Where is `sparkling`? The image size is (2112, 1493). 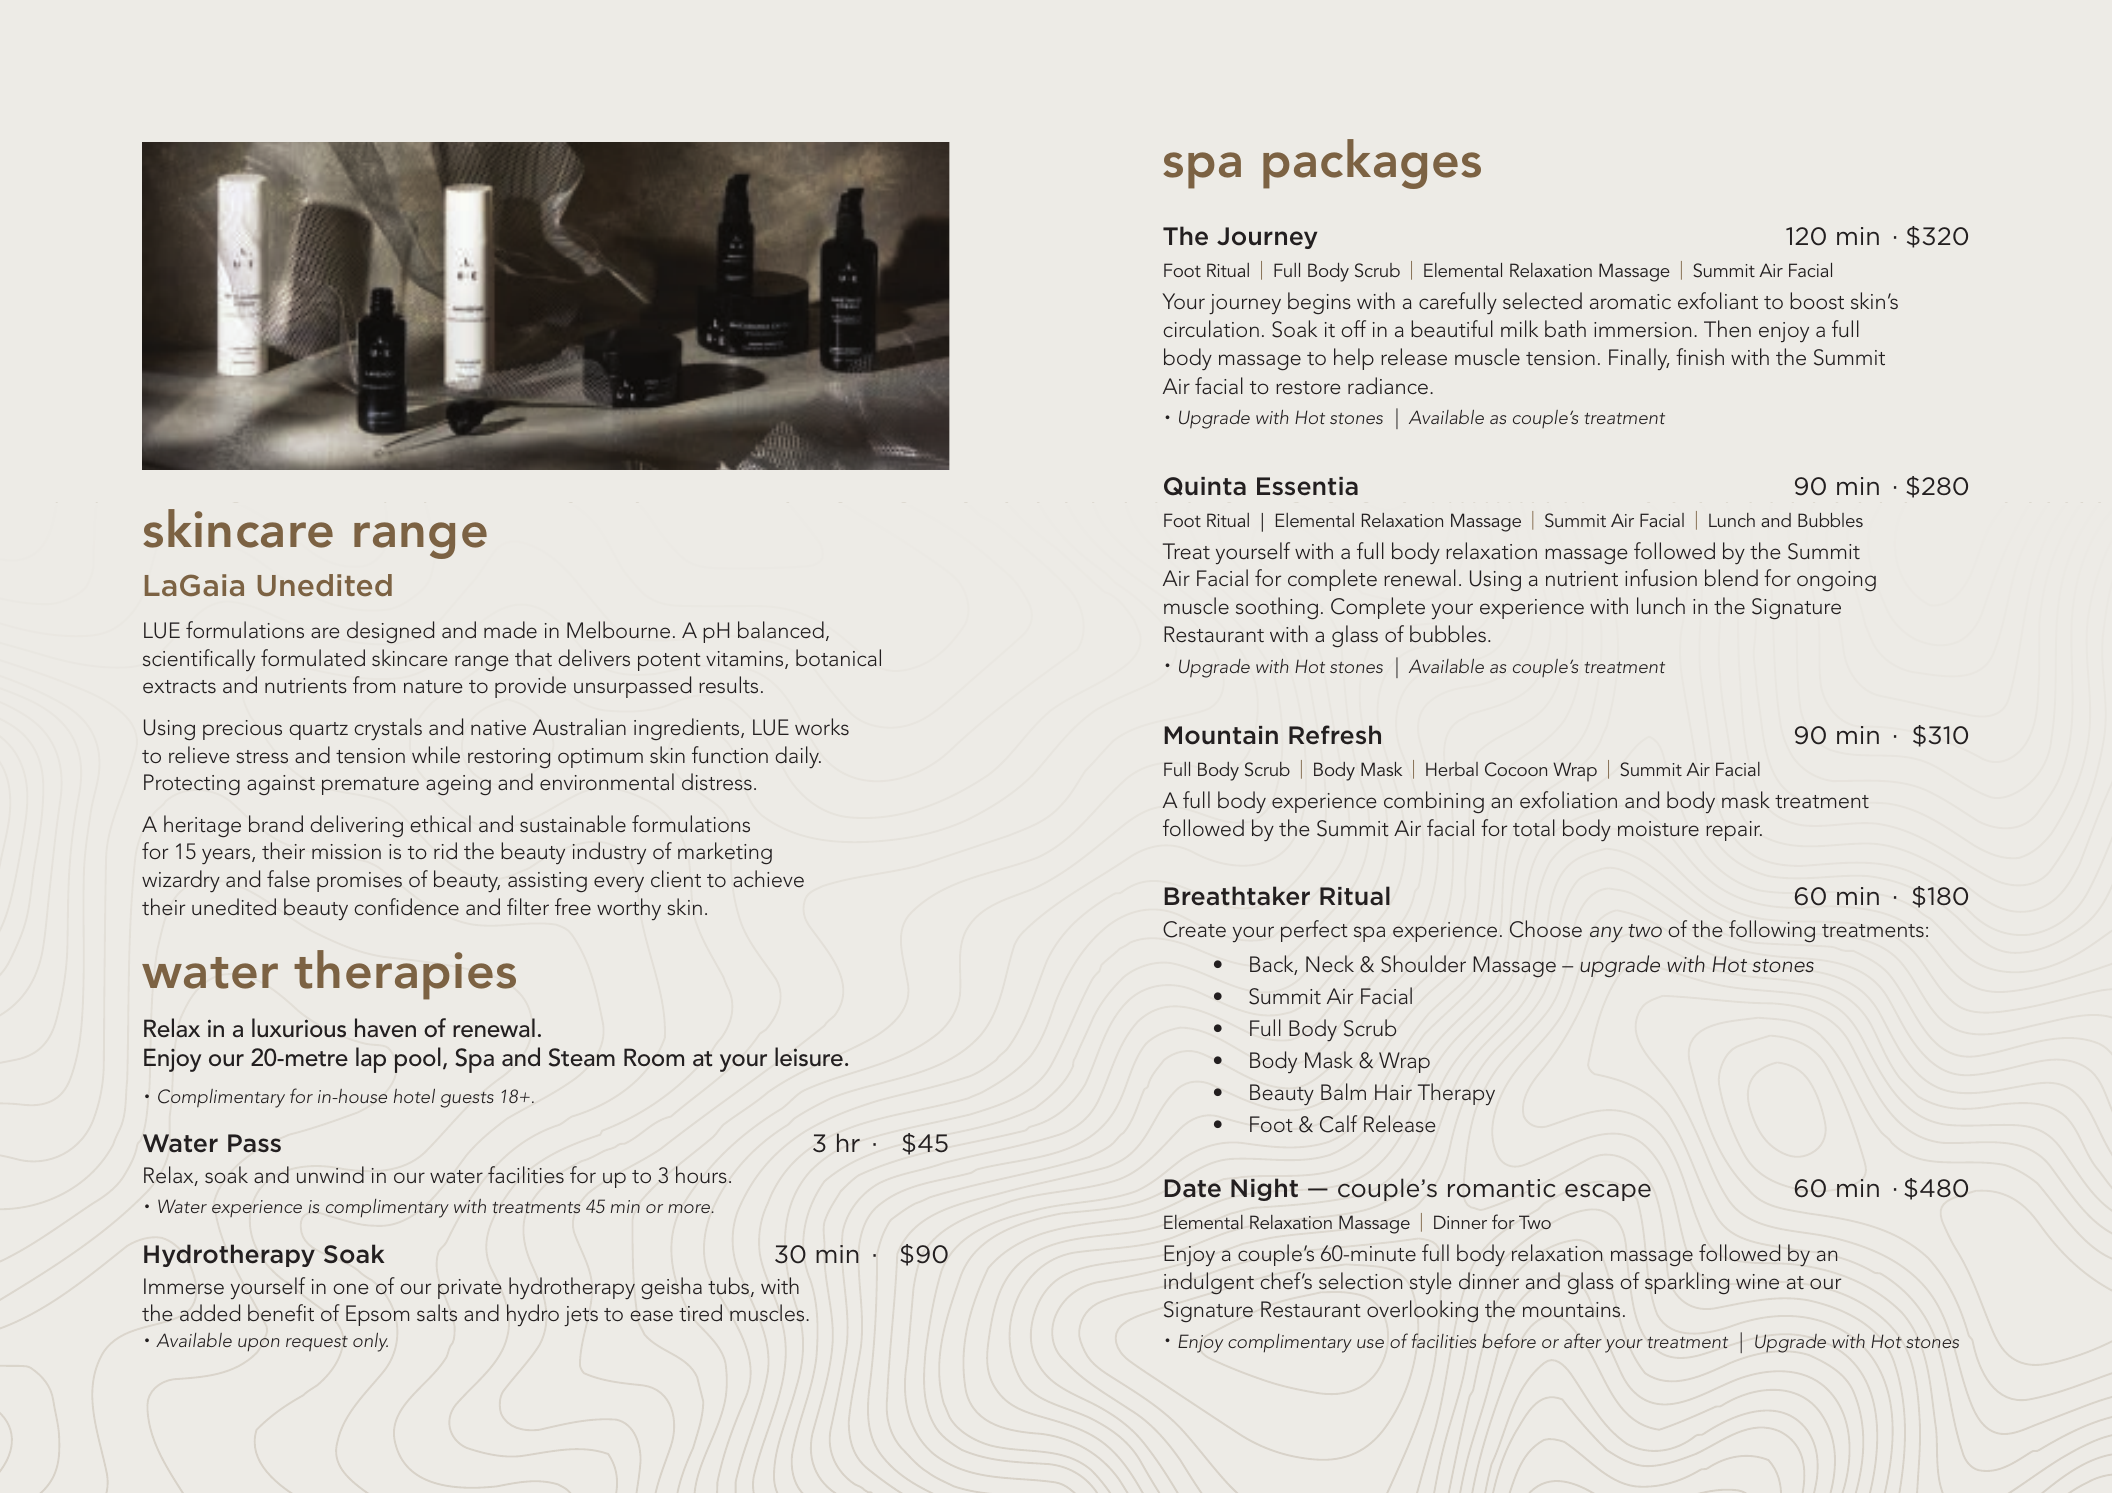 sparkling is located at coordinates (1687, 1283).
